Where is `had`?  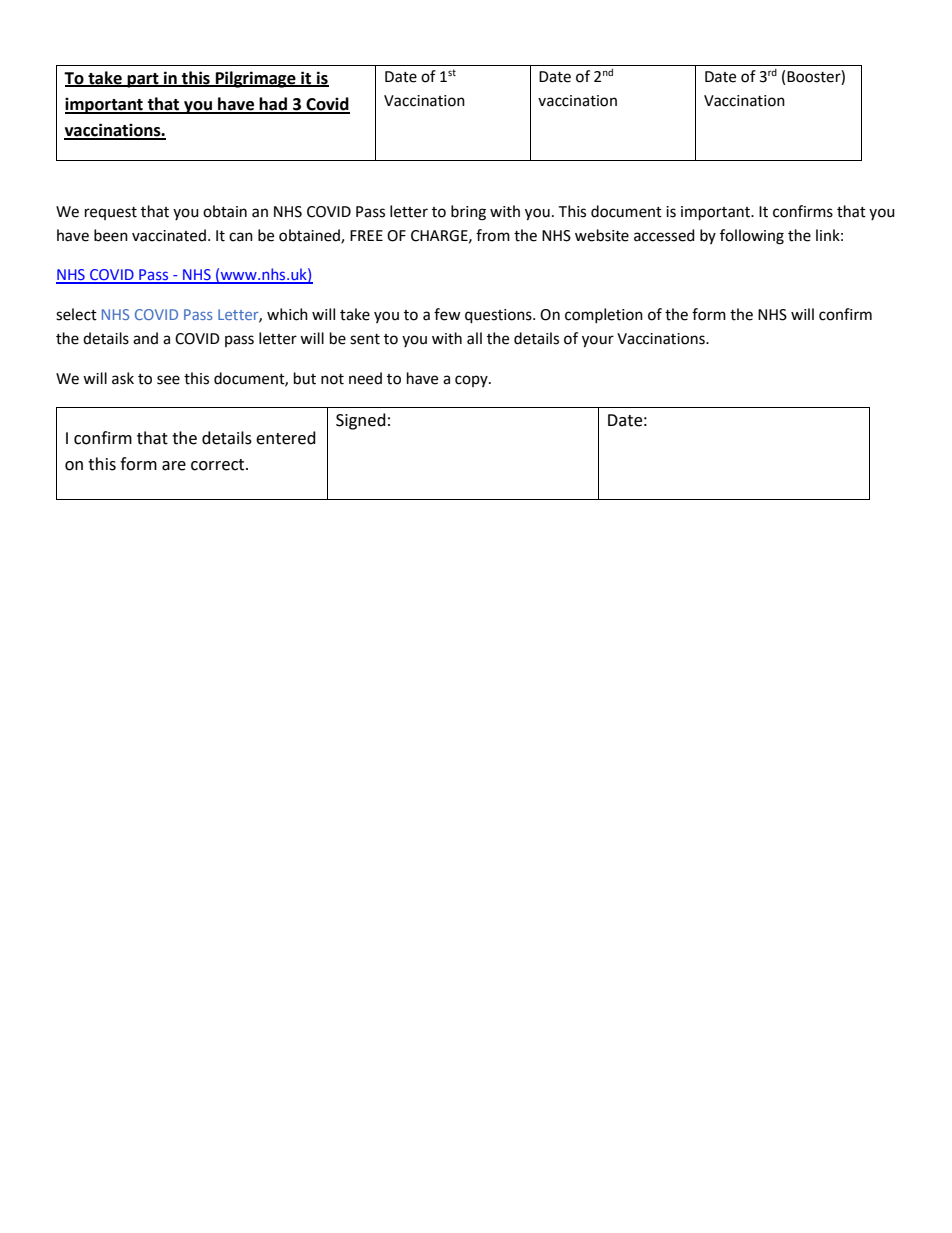 had is located at coordinates (273, 105).
